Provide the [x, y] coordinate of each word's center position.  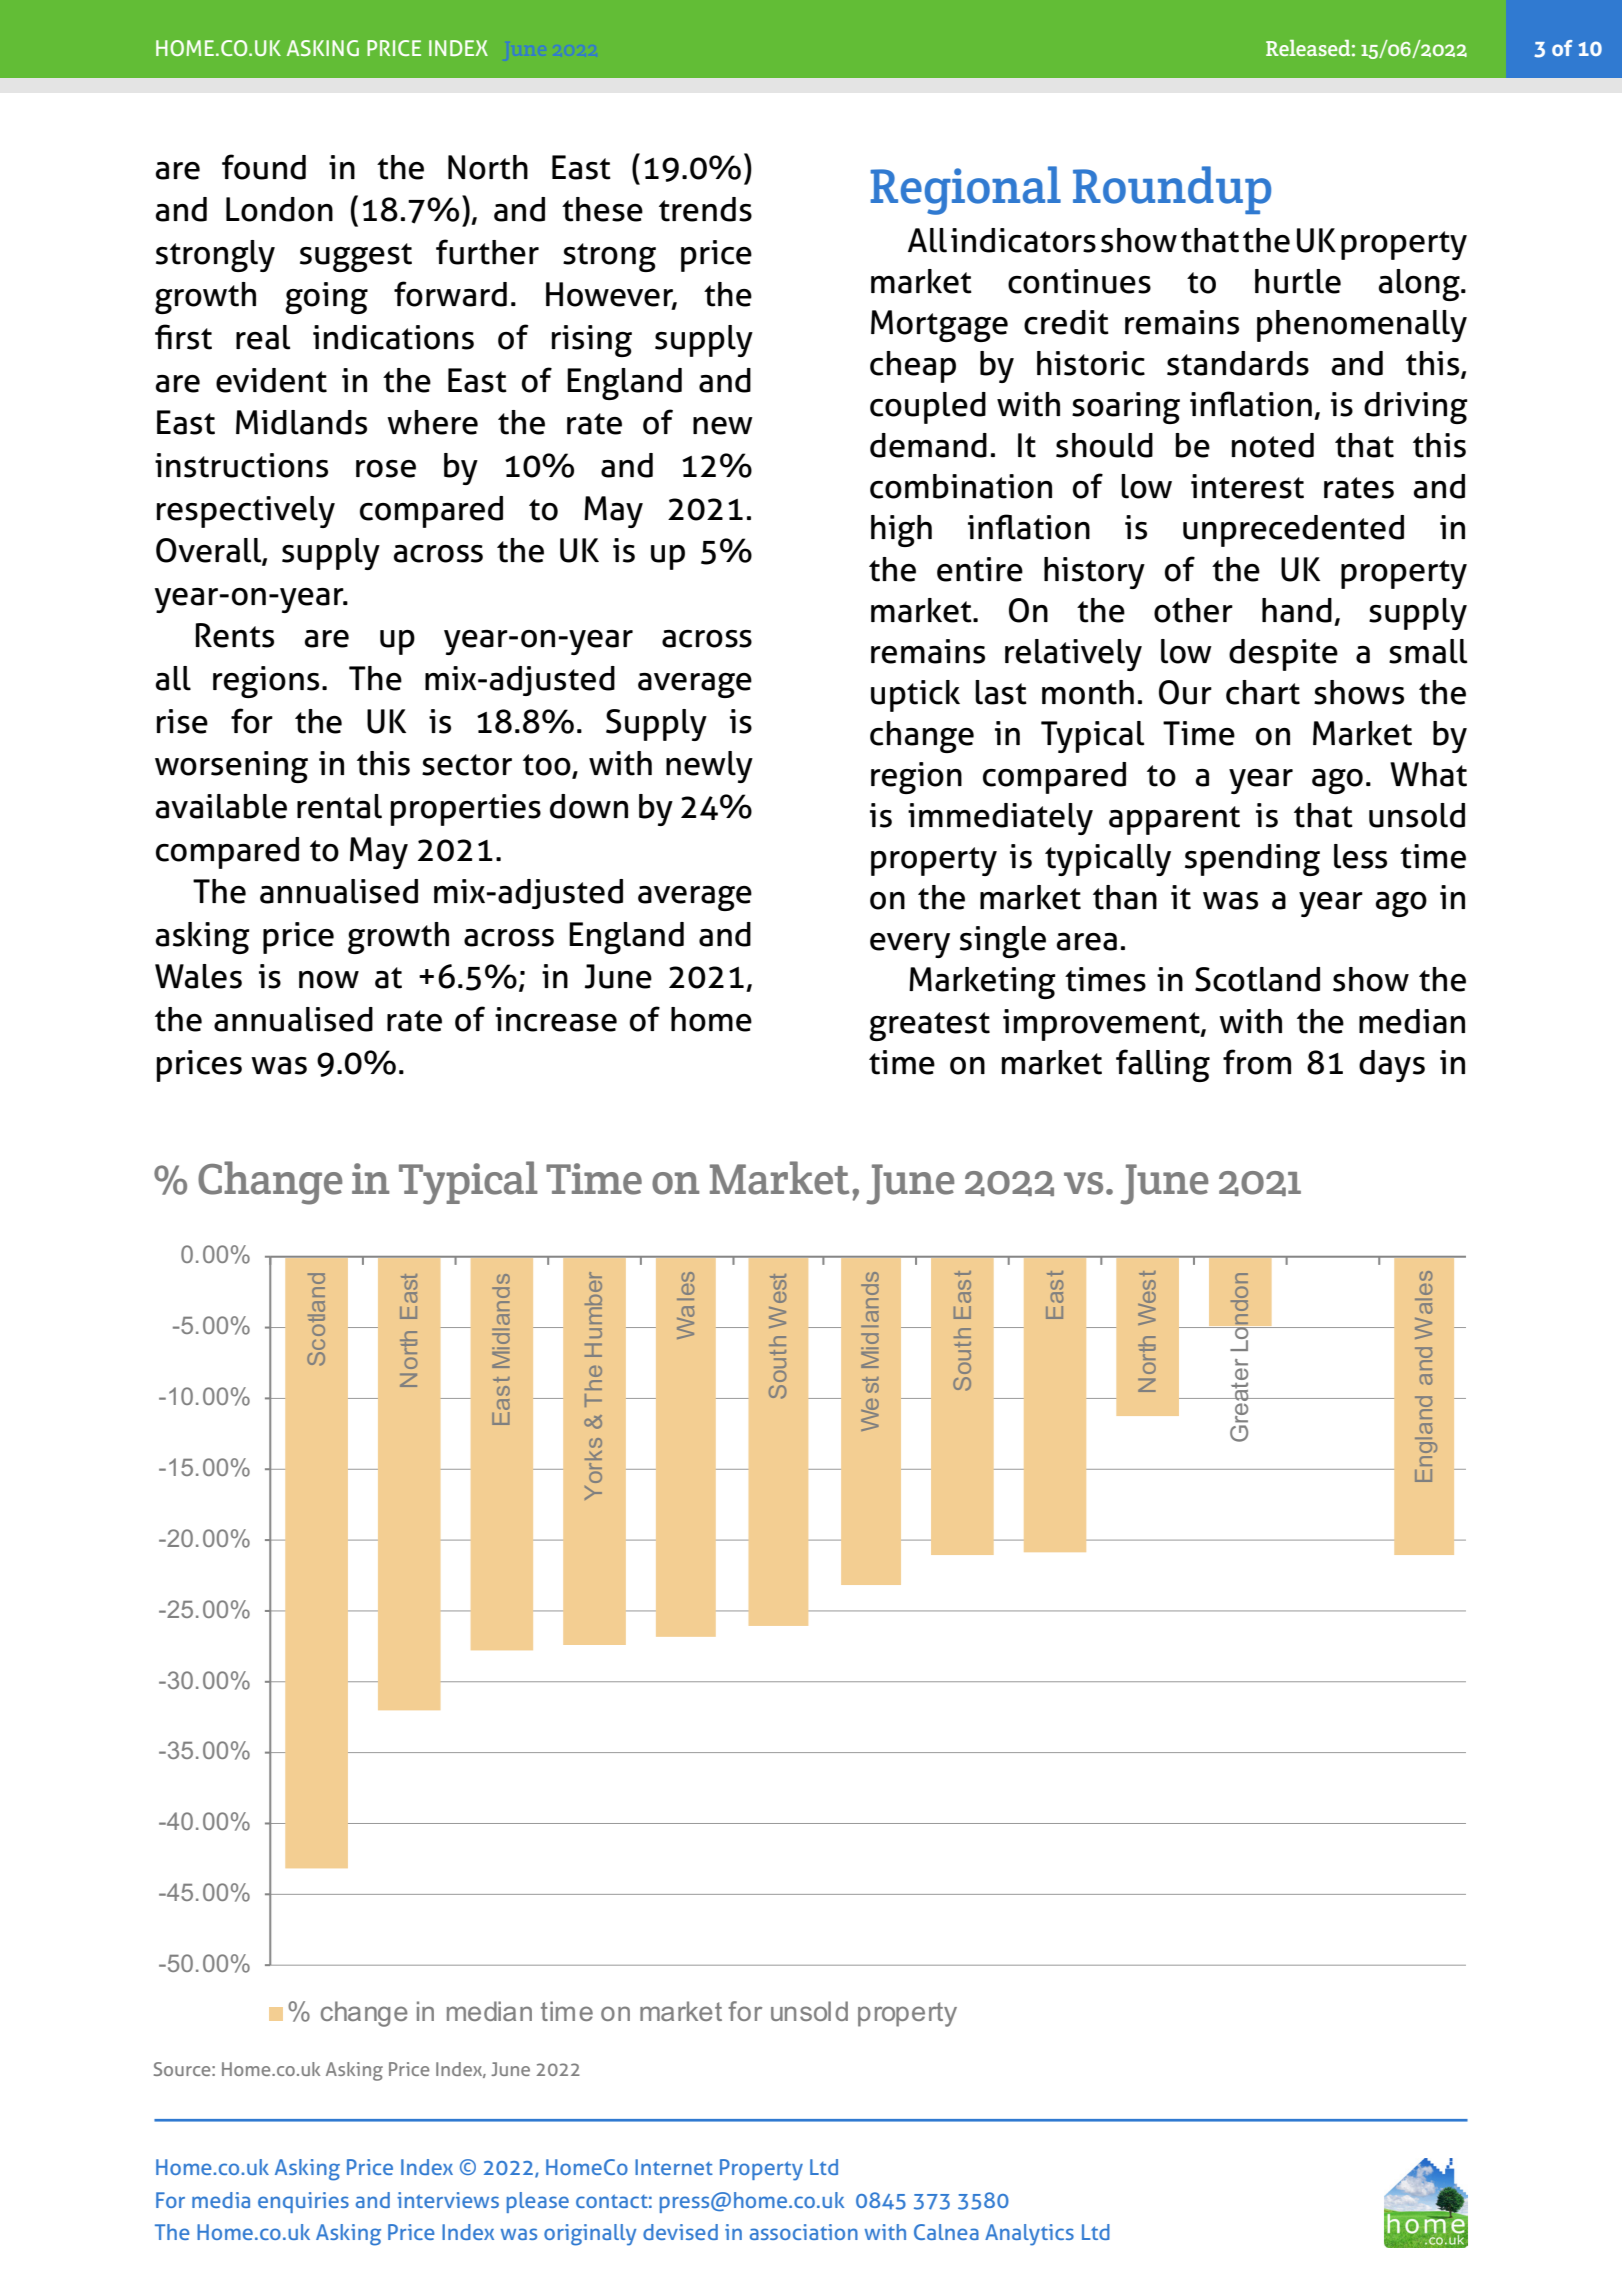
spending [1252, 860]
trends [705, 209]
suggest [356, 257]
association [804, 2232]
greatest [929, 1026]
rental [339, 806]
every [910, 945]
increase [556, 1019]
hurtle [1298, 281]
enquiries [303, 2202]
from [1257, 1062]
